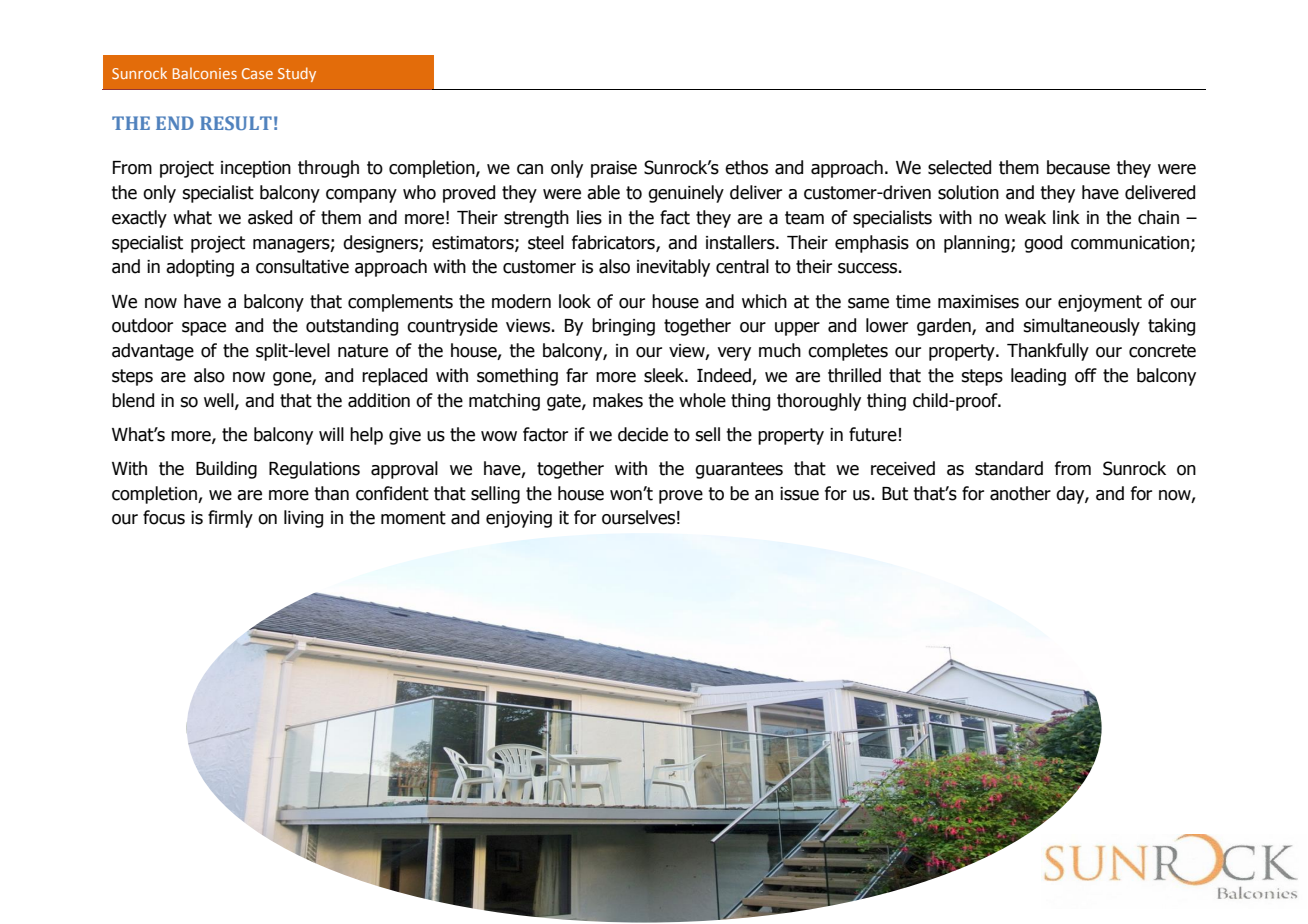 The height and width of the document is (924, 1308). I want to click on firmly, so click(230, 519).
